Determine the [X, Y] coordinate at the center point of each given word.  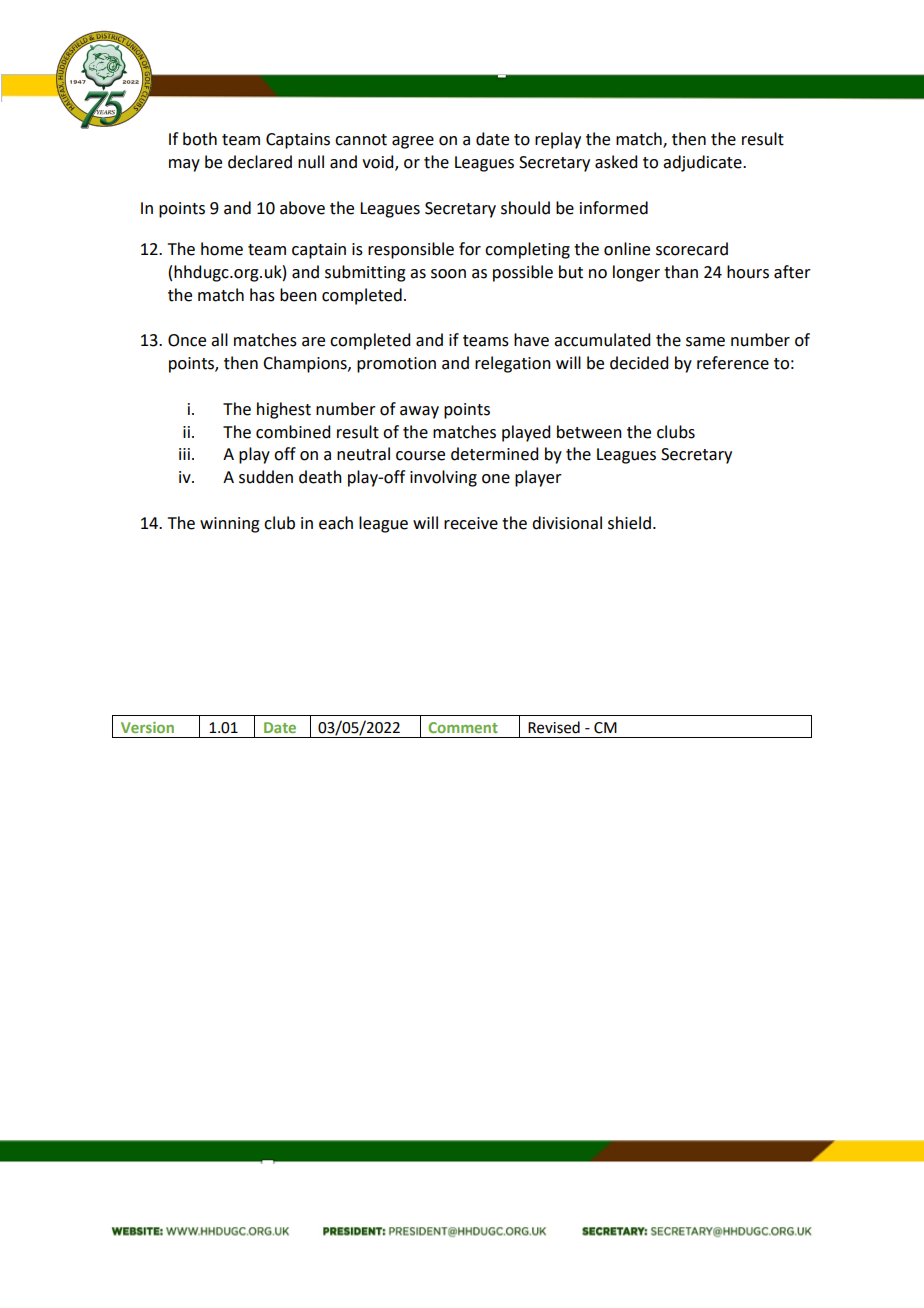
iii [184, 454]
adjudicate [703, 163]
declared [260, 162]
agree [413, 142]
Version [147, 727]
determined [494, 454]
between [589, 432]
